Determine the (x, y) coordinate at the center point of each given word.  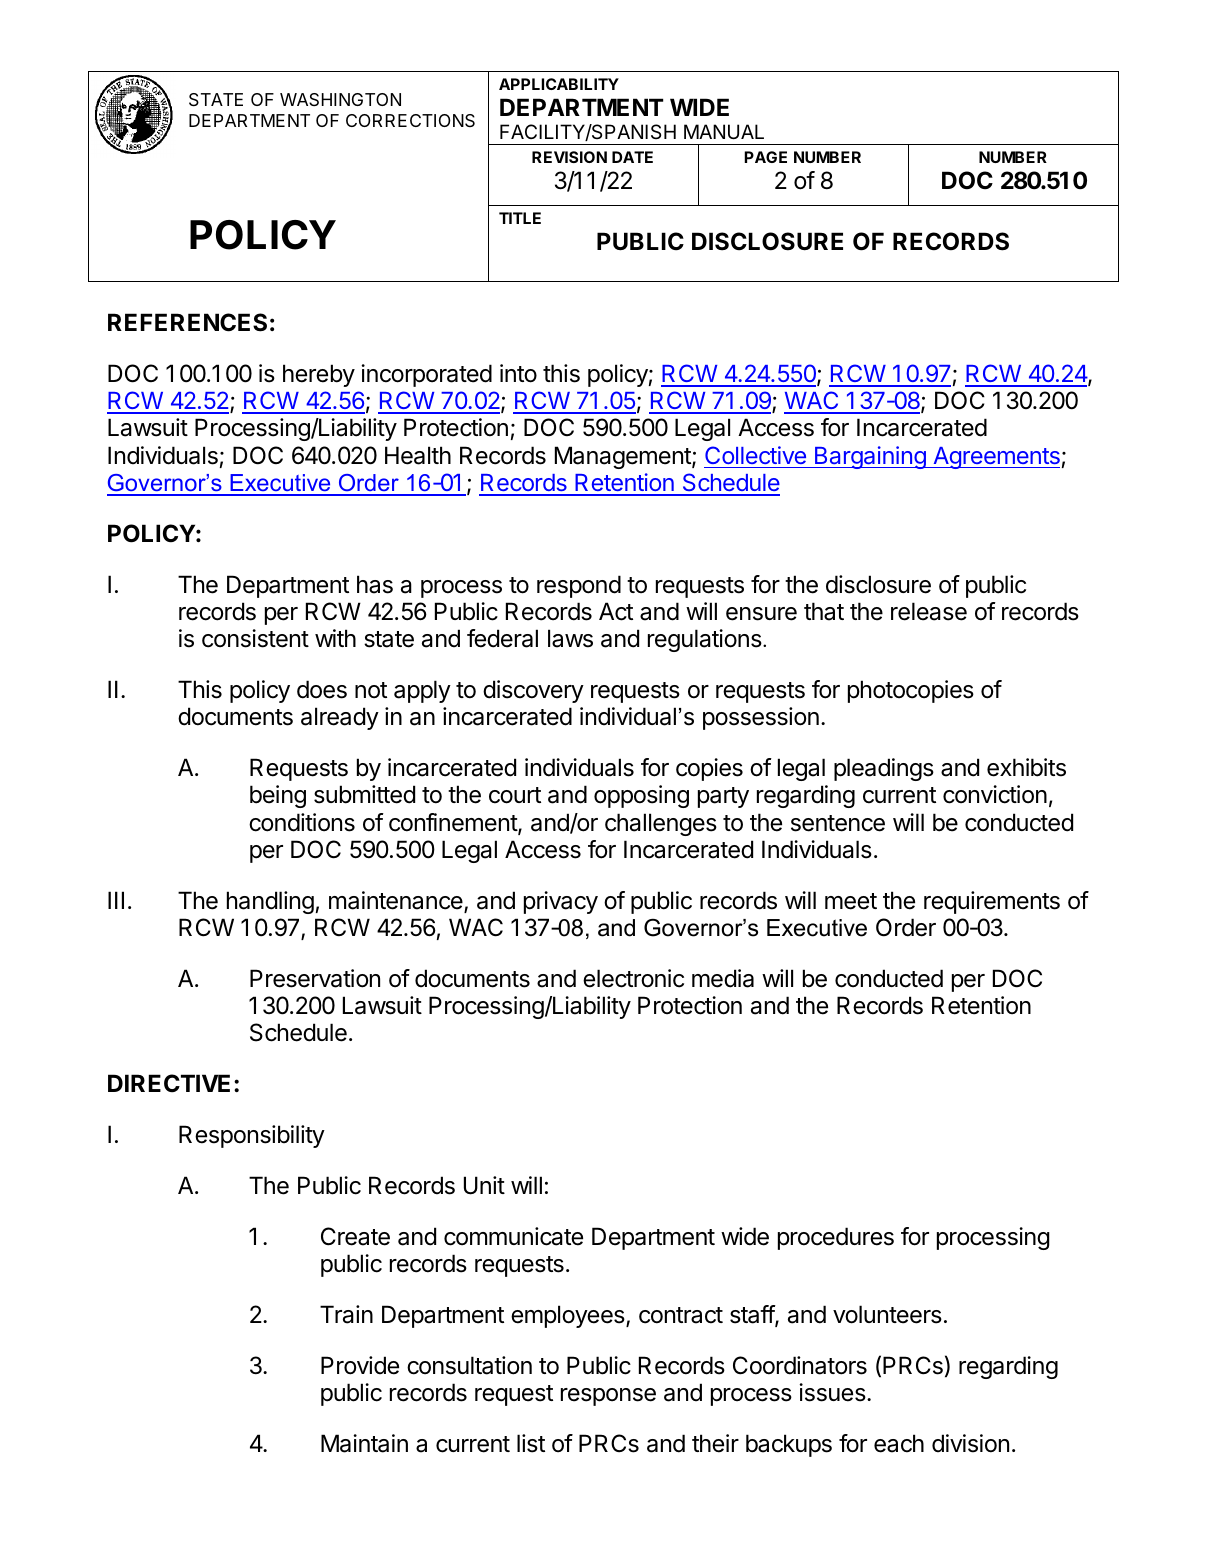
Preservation (315, 978)
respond (579, 586)
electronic (633, 978)
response (608, 1397)
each (899, 1443)
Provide (360, 1365)
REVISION (569, 157)
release (929, 611)
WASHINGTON (340, 99)
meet (851, 901)
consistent (255, 638)
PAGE (765, 157)
